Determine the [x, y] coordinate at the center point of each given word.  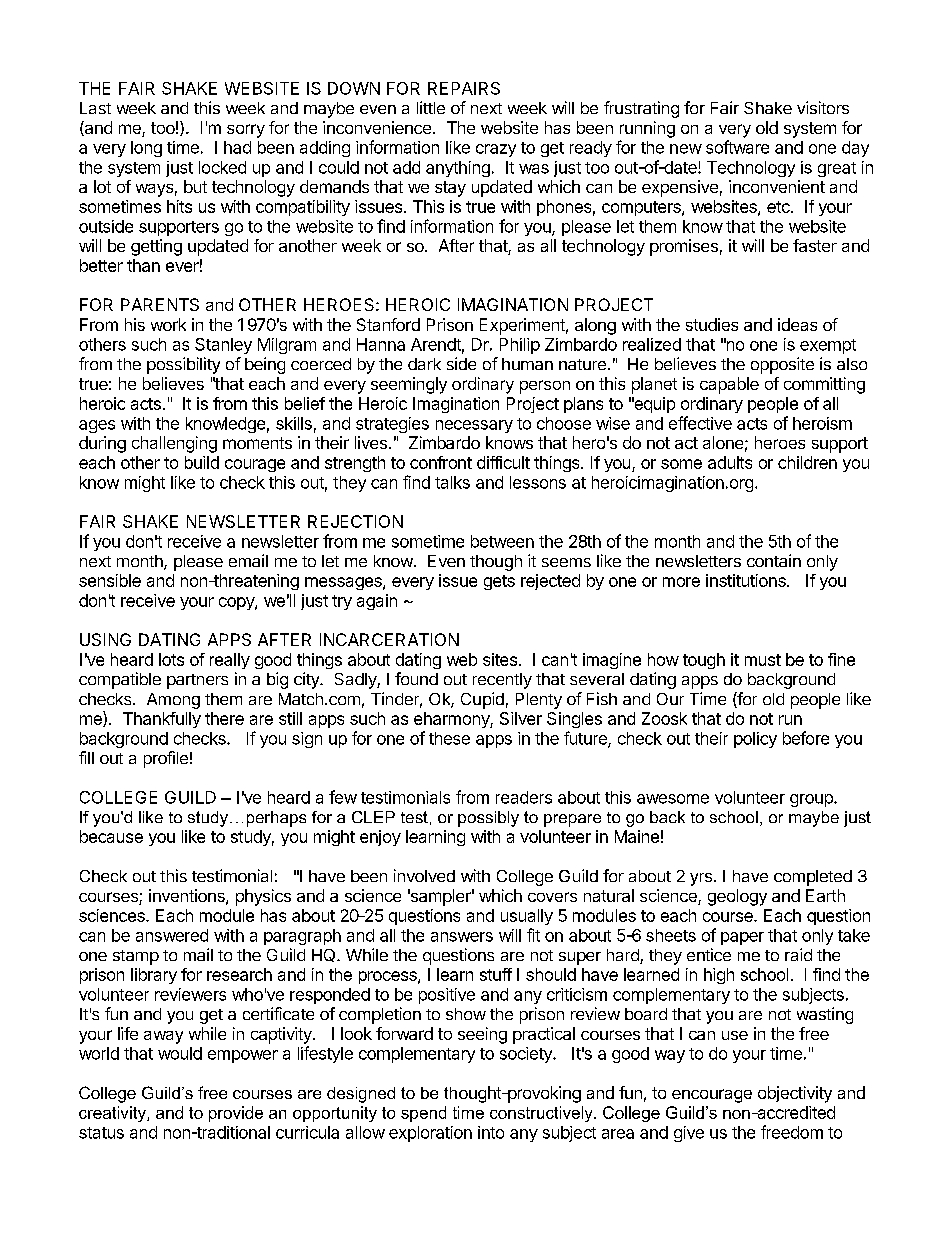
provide [236, 1114]
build [202, 462]
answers [462, 937]
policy [755, 740]
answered [172, 935]
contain [774, 560]
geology [737, 897]
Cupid [482, 700]
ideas [797, 324]
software [737, 147]
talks [452, 482]
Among [173, 701]
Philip [520, 346]
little [431, 107]
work [168, 324]
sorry [246, 131]
